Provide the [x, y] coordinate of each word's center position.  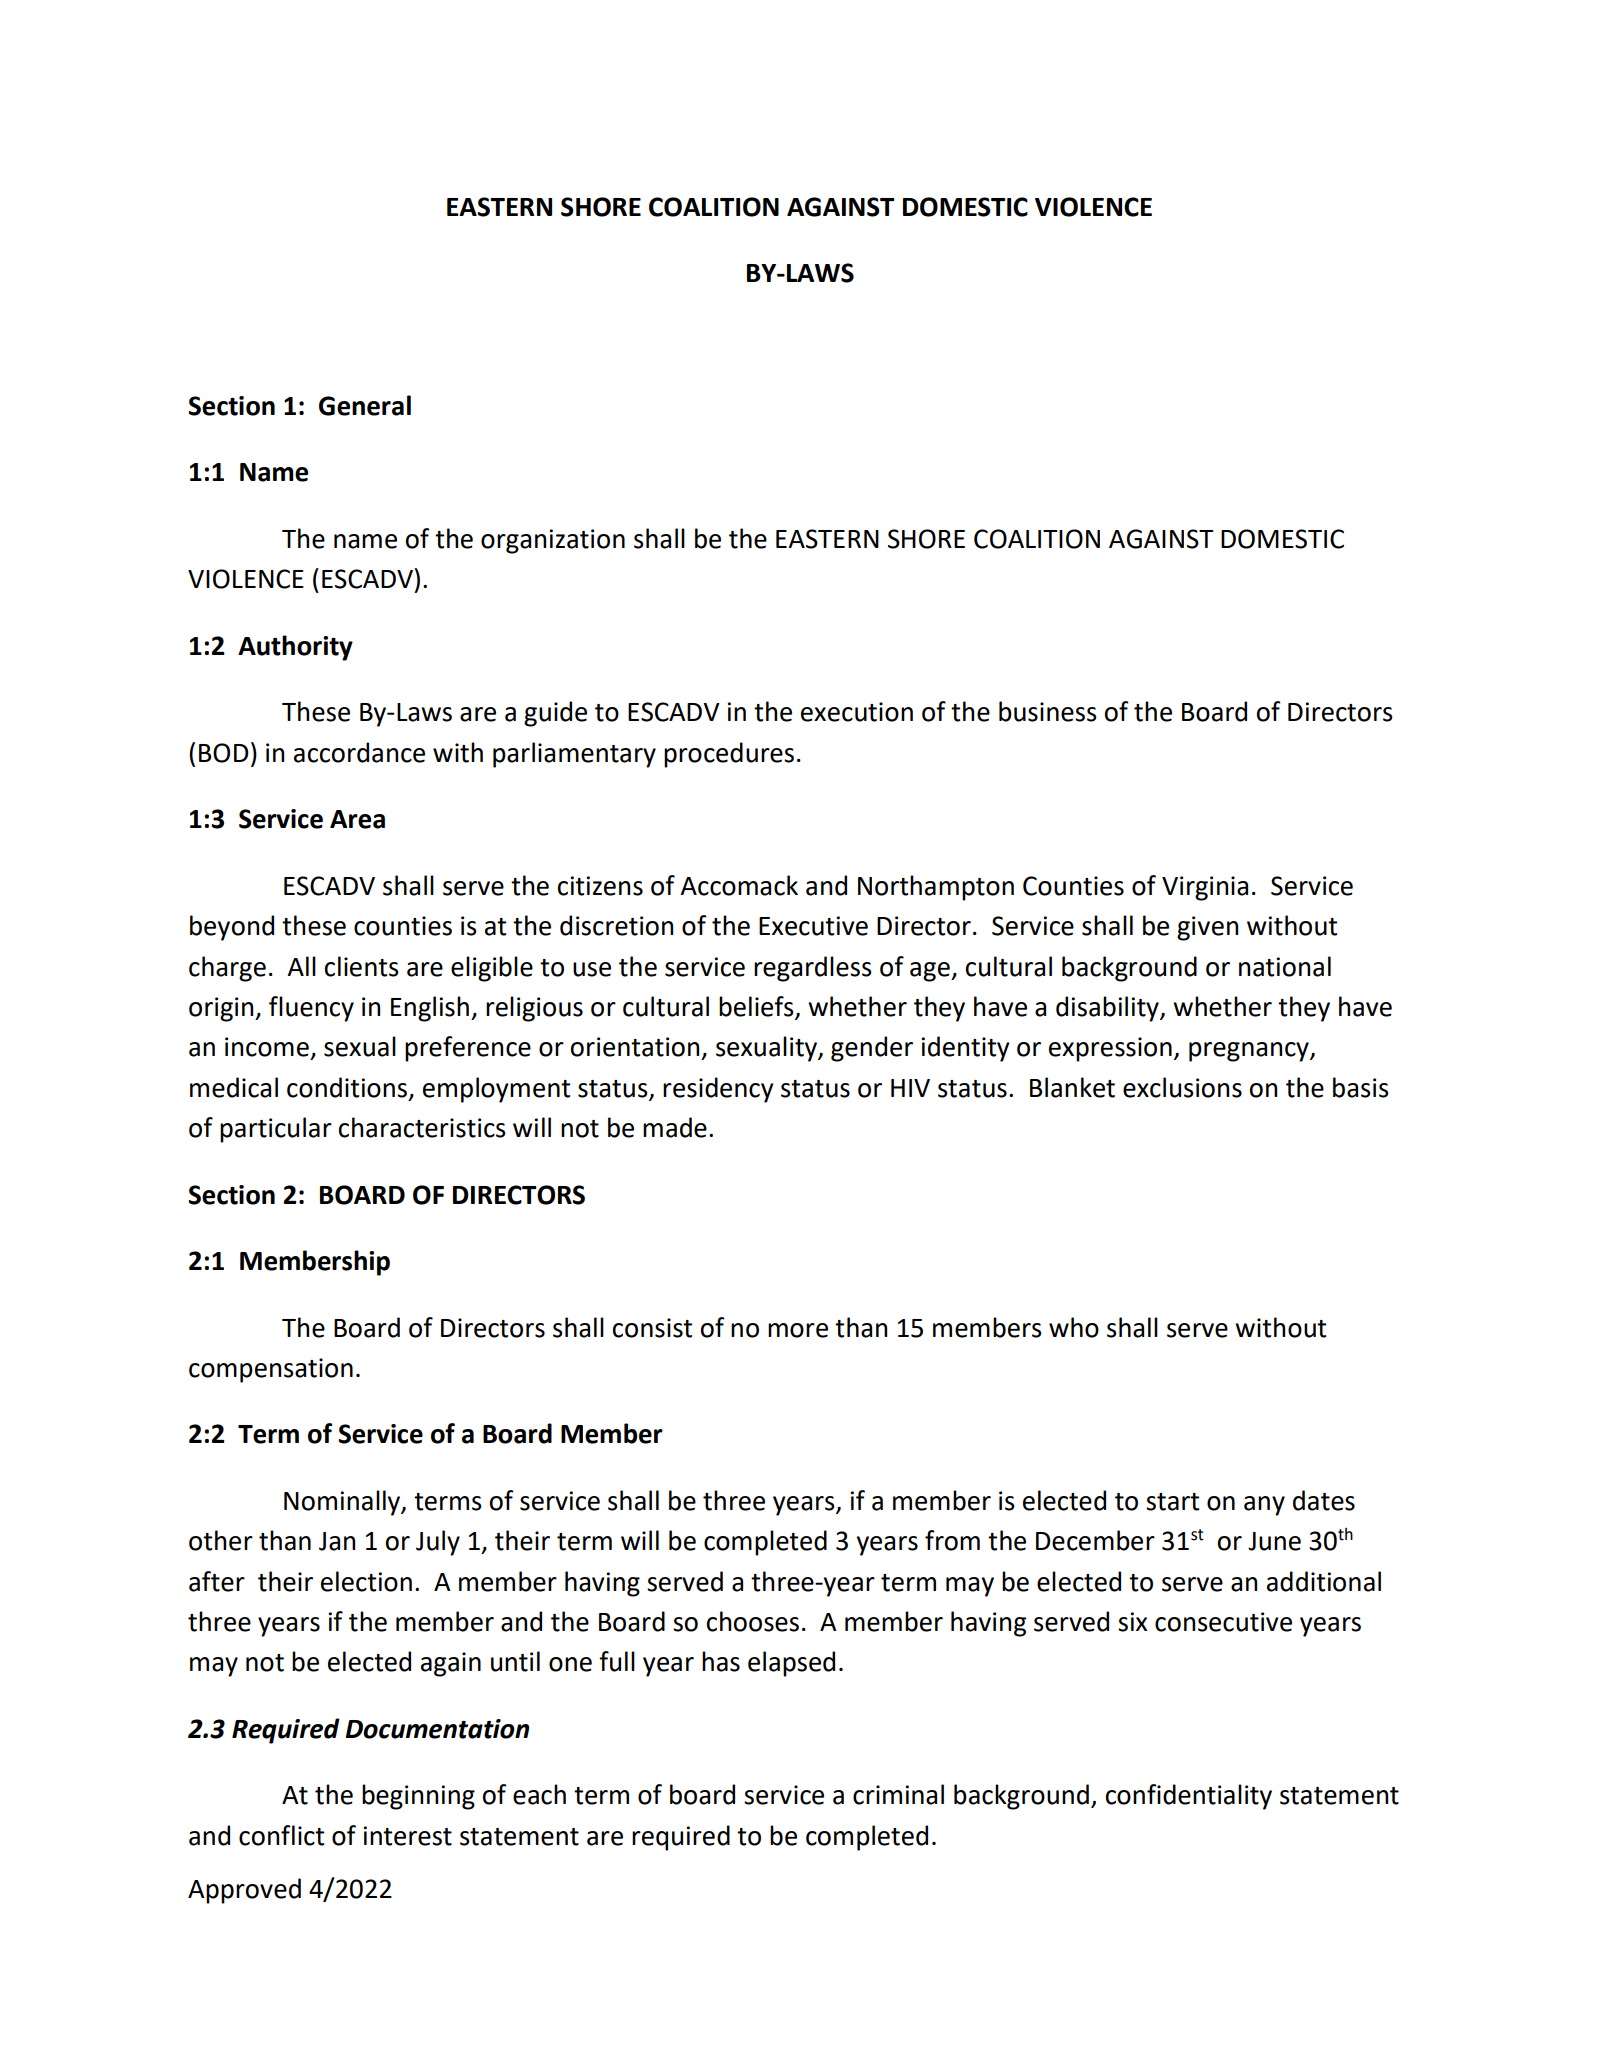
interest [408, 1836]
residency [718, 1090]
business [1048, 711]
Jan [337, 1541]
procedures [729, 755]
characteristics [422, 1127]
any [1264, 1506]
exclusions [1182, 1087]
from [952, 1540]
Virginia [1205, 888]
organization [553, 541]
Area [357, 819]
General [365, 405]
